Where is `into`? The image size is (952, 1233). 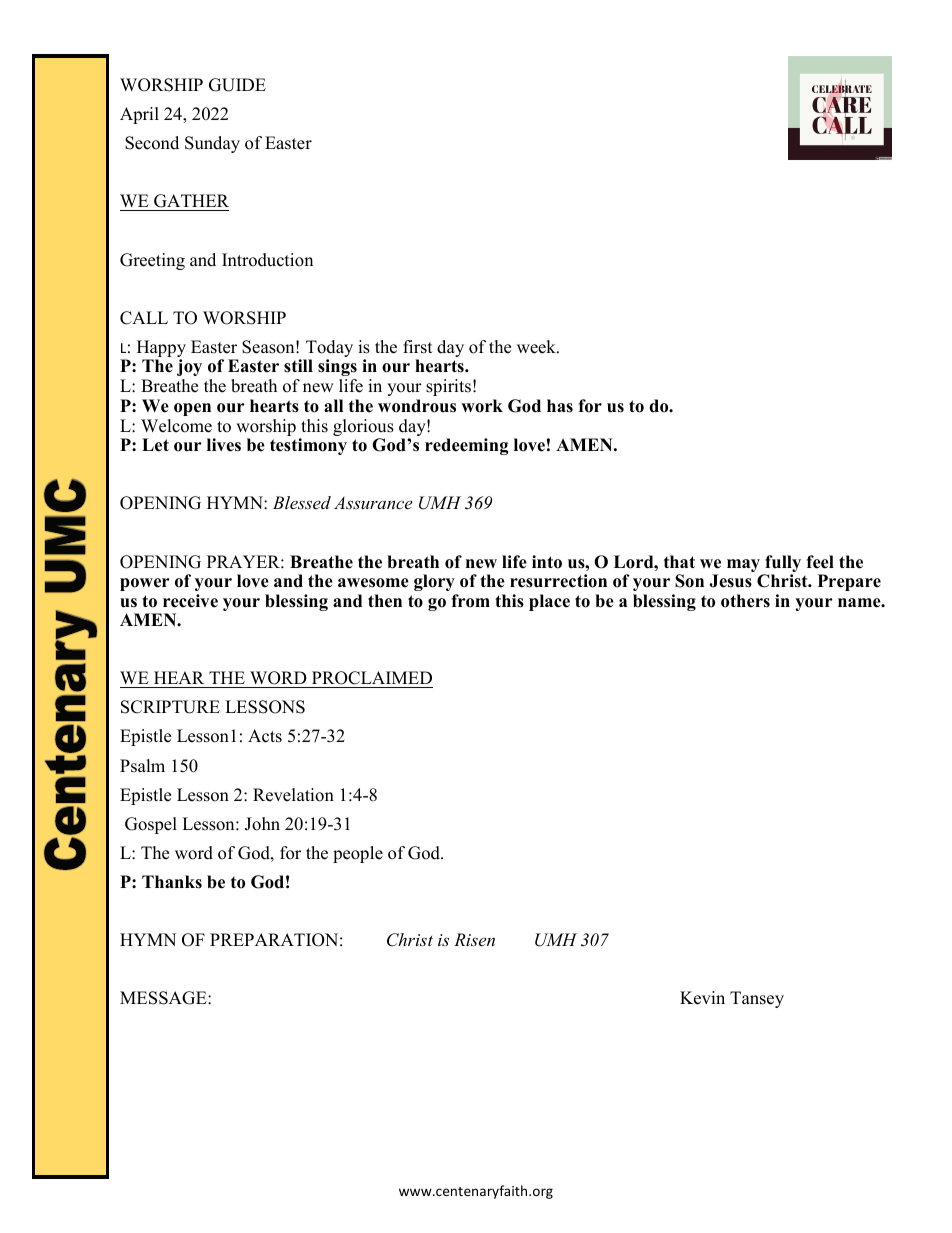
into is located at coordinates (547, 562).
